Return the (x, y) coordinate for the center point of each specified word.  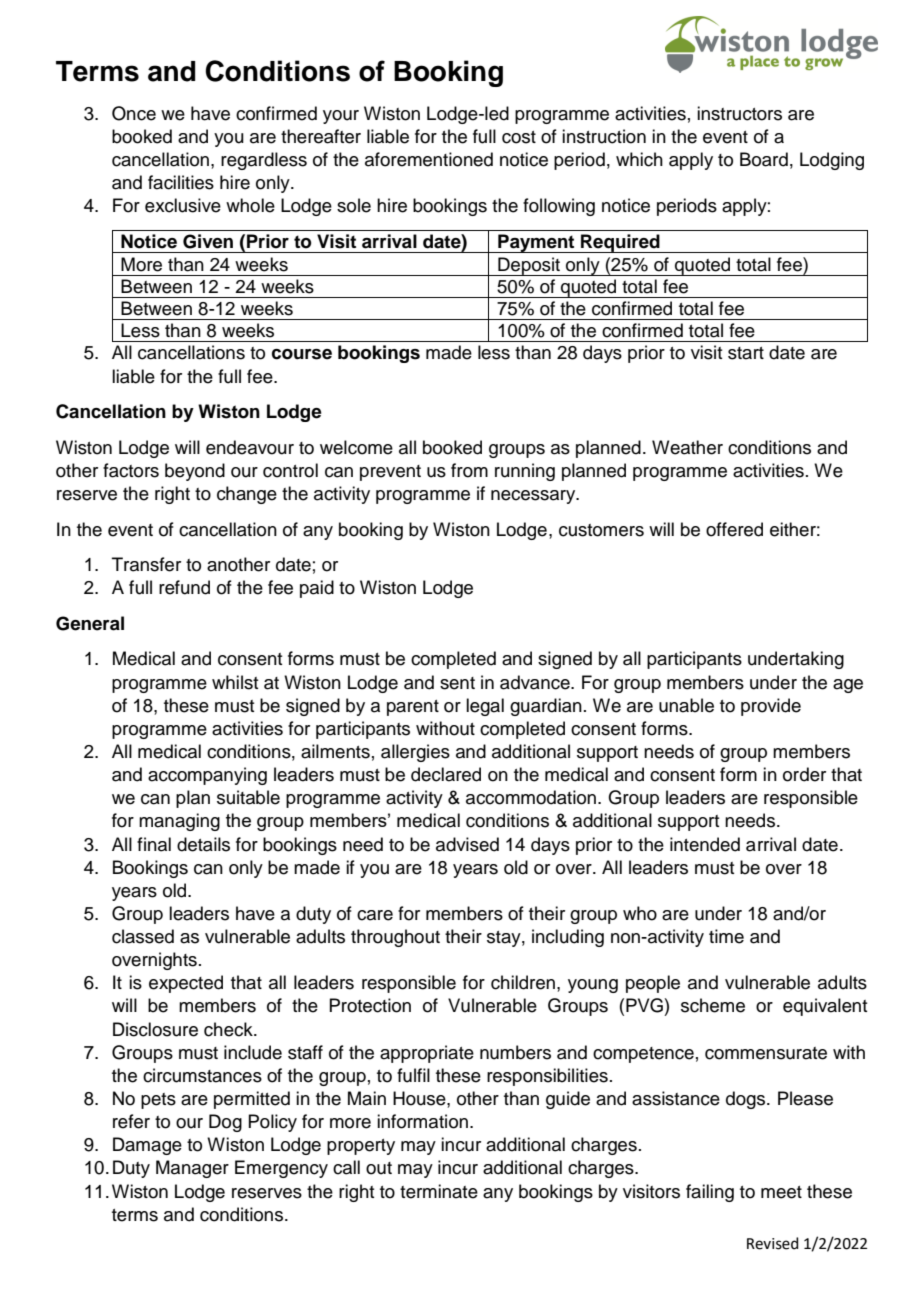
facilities (181, 182)
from (469, 470)
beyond (195, 472)
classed (143, 936)
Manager (192, 1169)
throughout (395, 938)
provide (771, 707)
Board (764, 159)
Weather (687, 447)
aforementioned (429, 159)
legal (485, 707)
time (726, 936)
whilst (235, 682)
